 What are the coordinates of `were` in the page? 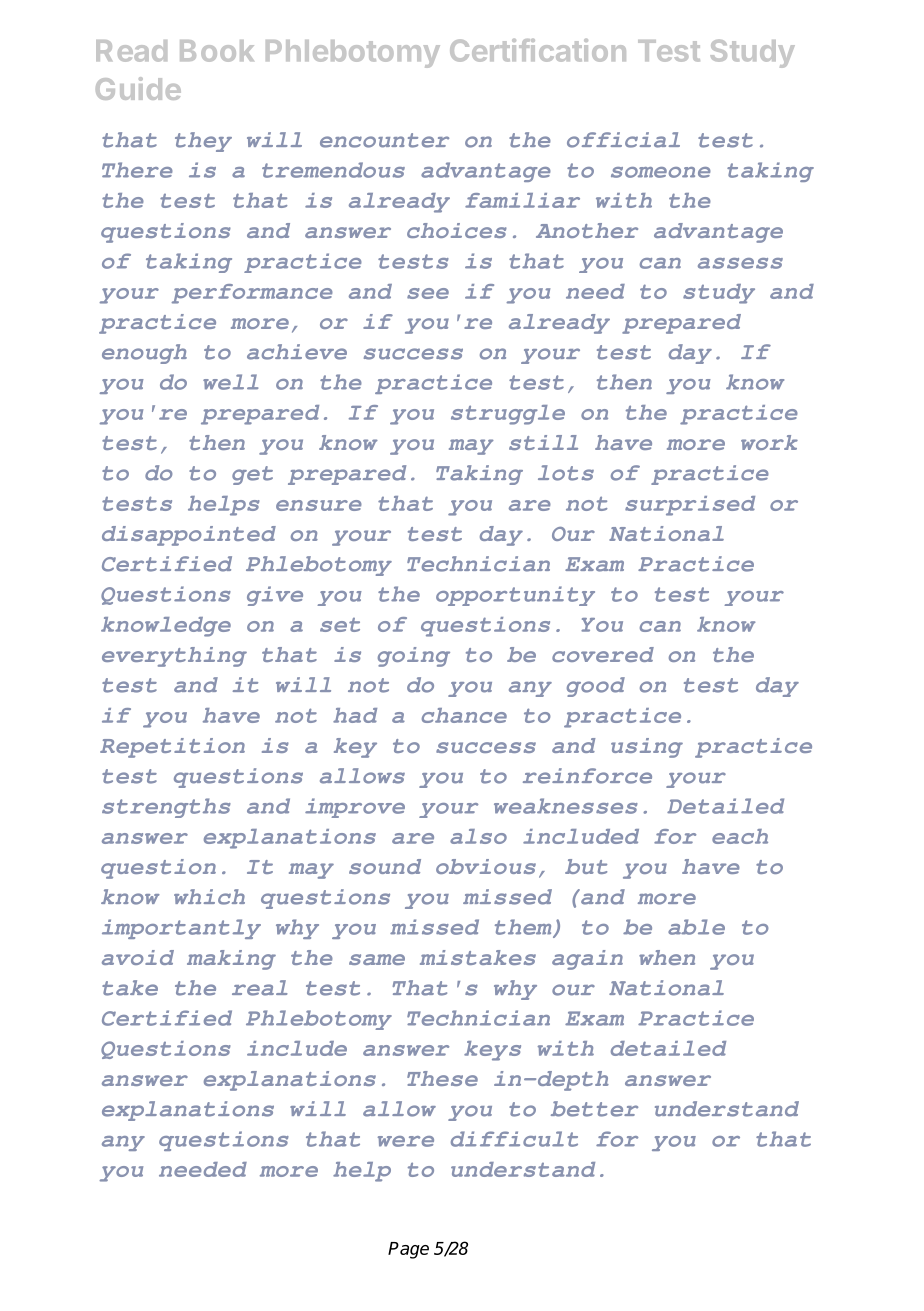 It's located at (406, 1141).
